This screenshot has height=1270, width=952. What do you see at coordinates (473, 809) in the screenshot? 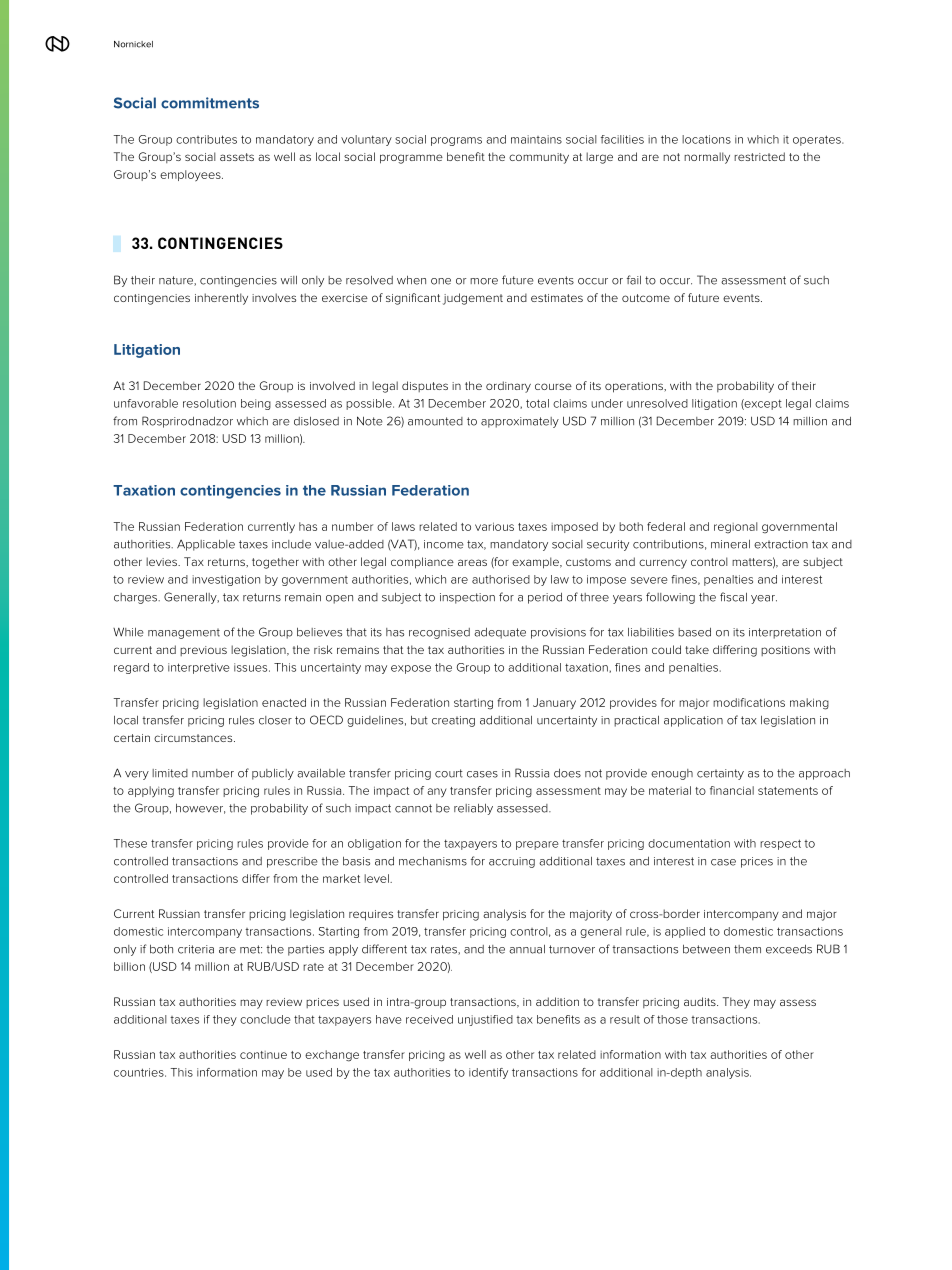
I see `reliably` at bounding box center [473, 809].
